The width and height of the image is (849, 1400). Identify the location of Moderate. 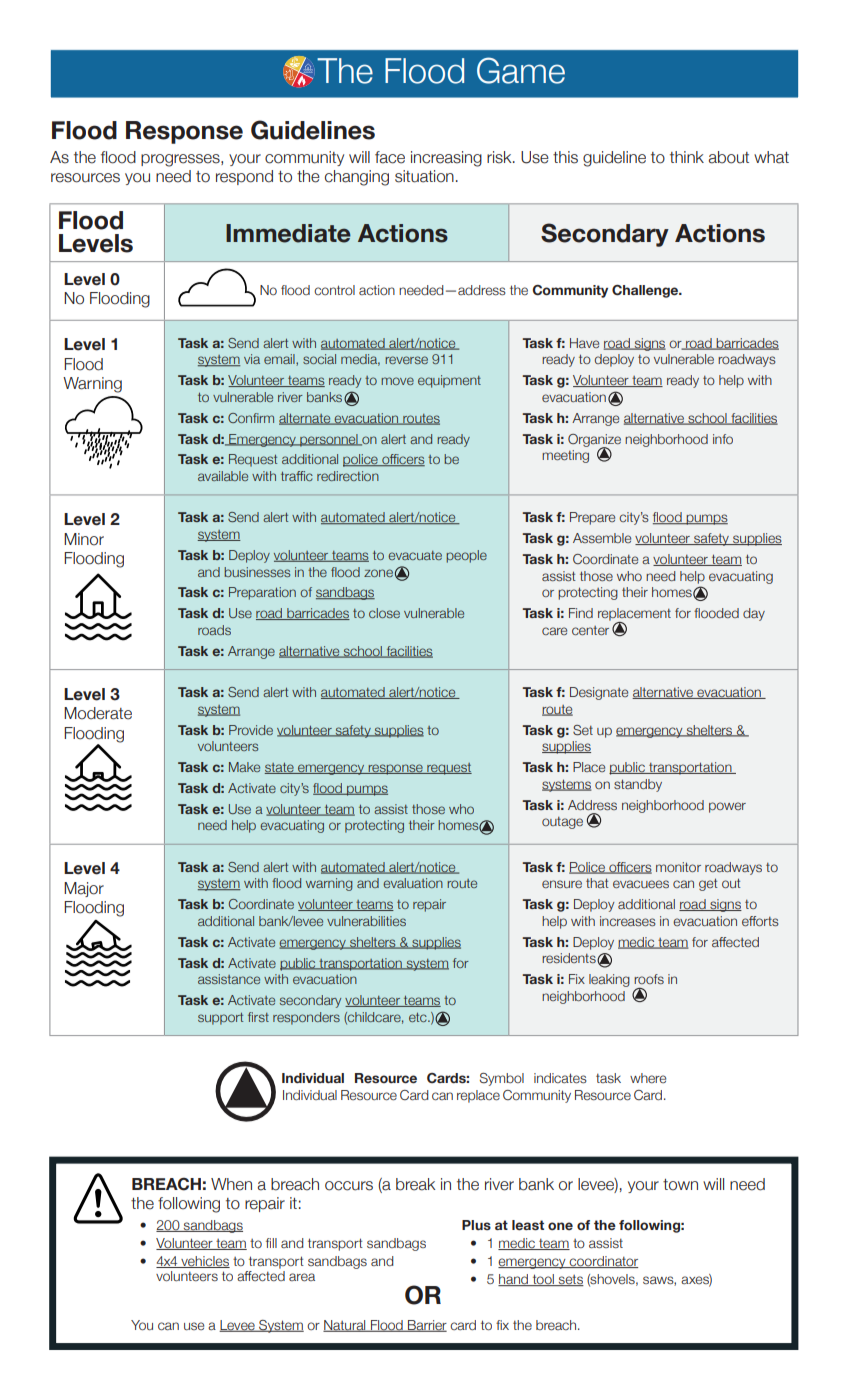
(98, 713).
